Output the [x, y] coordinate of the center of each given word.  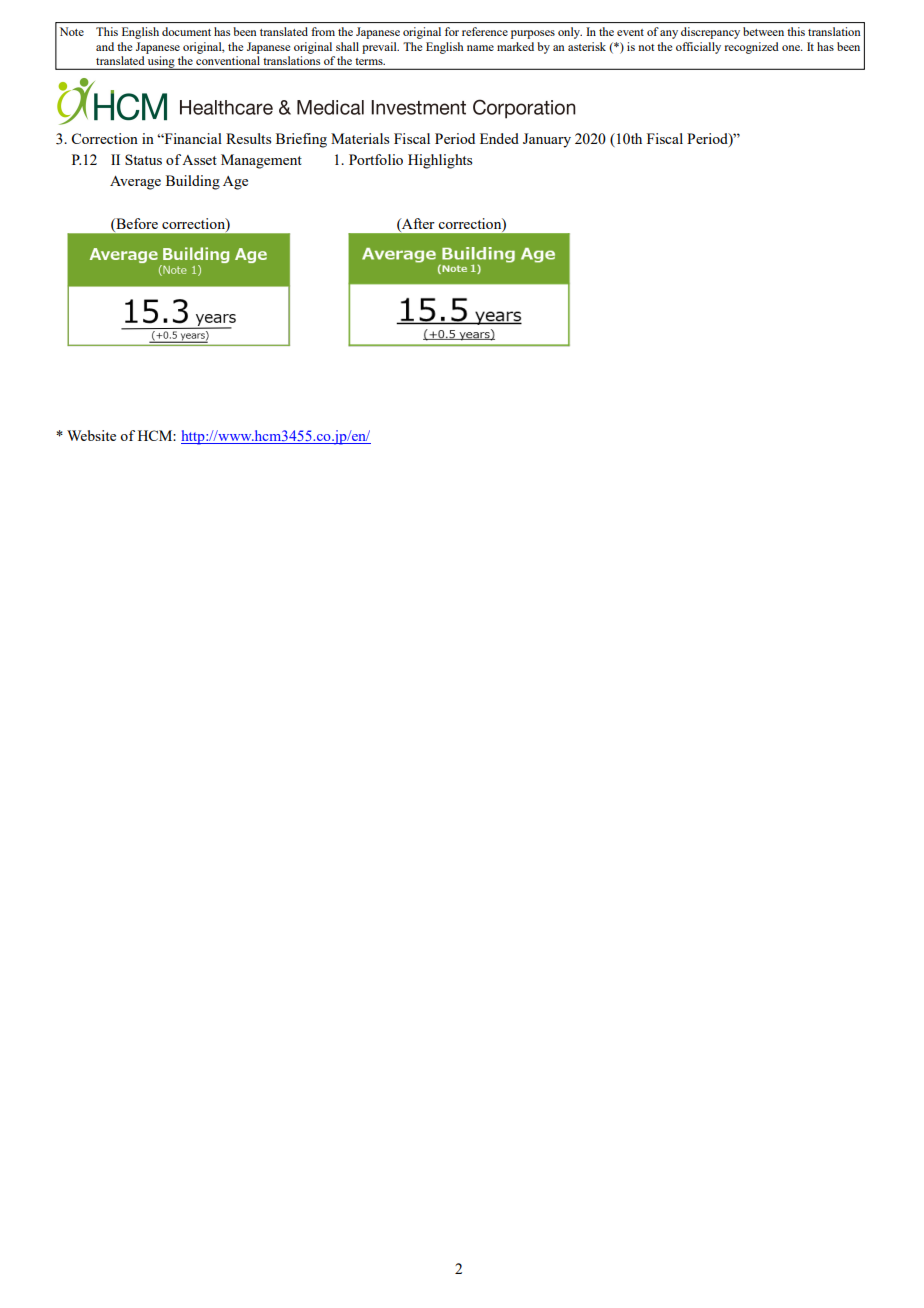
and [105, 46]
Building [193, 182]
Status [143, 159]
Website [91, 435]
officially [698, 48]
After [417, 223]
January [547, 140]
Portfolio [376, 159]
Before [136, 223]
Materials [360, 138]
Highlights [440, 161]
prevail [380, 48]
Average [135, 183]
